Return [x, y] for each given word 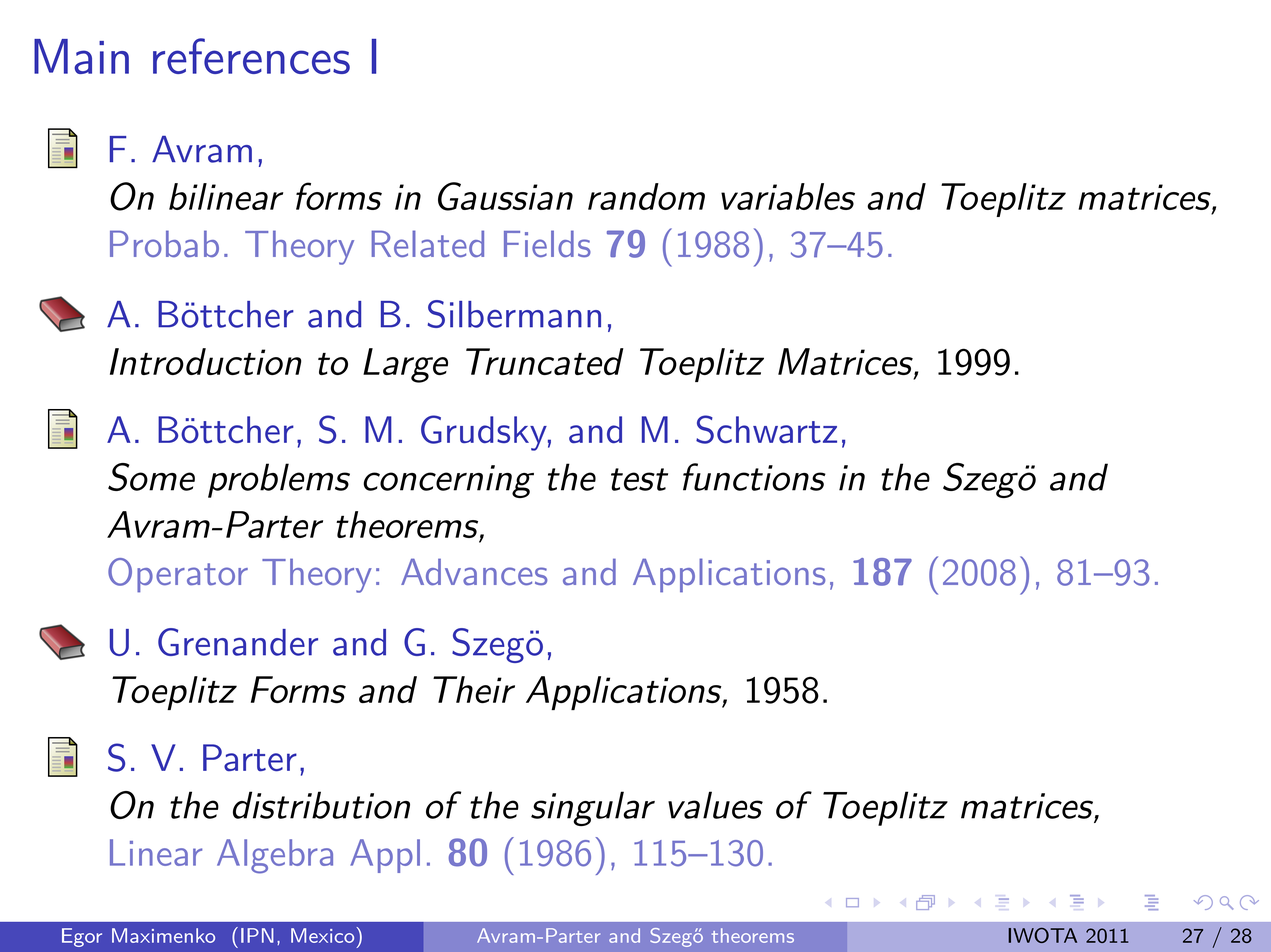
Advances [474, 572]
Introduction [205, 361]
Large [405, 365]
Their [474, 689]
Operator [178, 575]
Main [81, 56]
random [646, 196]
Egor [82, 937]
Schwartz [766, 429]
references [251, 56]
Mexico [324, 935]
